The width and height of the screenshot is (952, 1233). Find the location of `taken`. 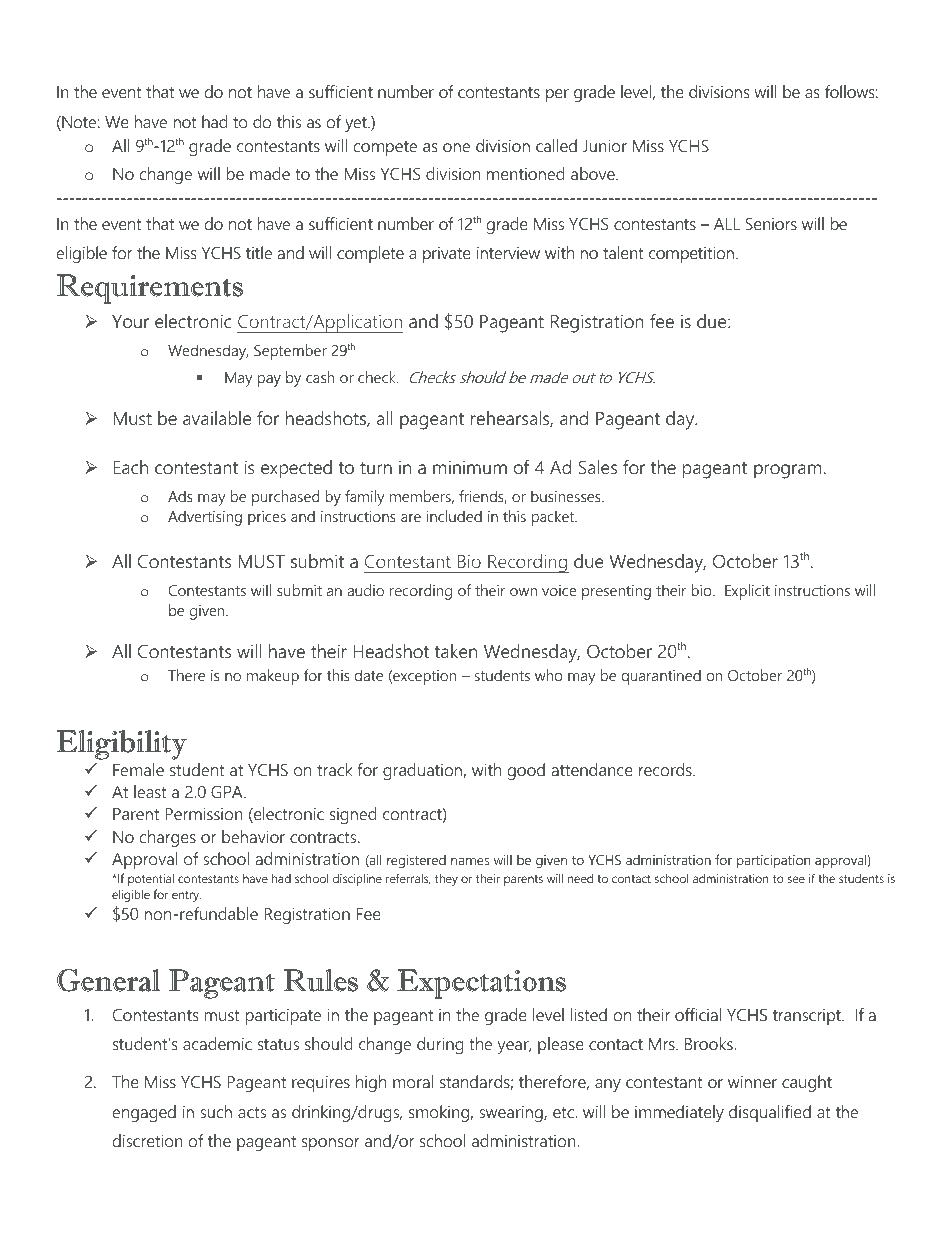

taken is located at coordinates (455, 651).
